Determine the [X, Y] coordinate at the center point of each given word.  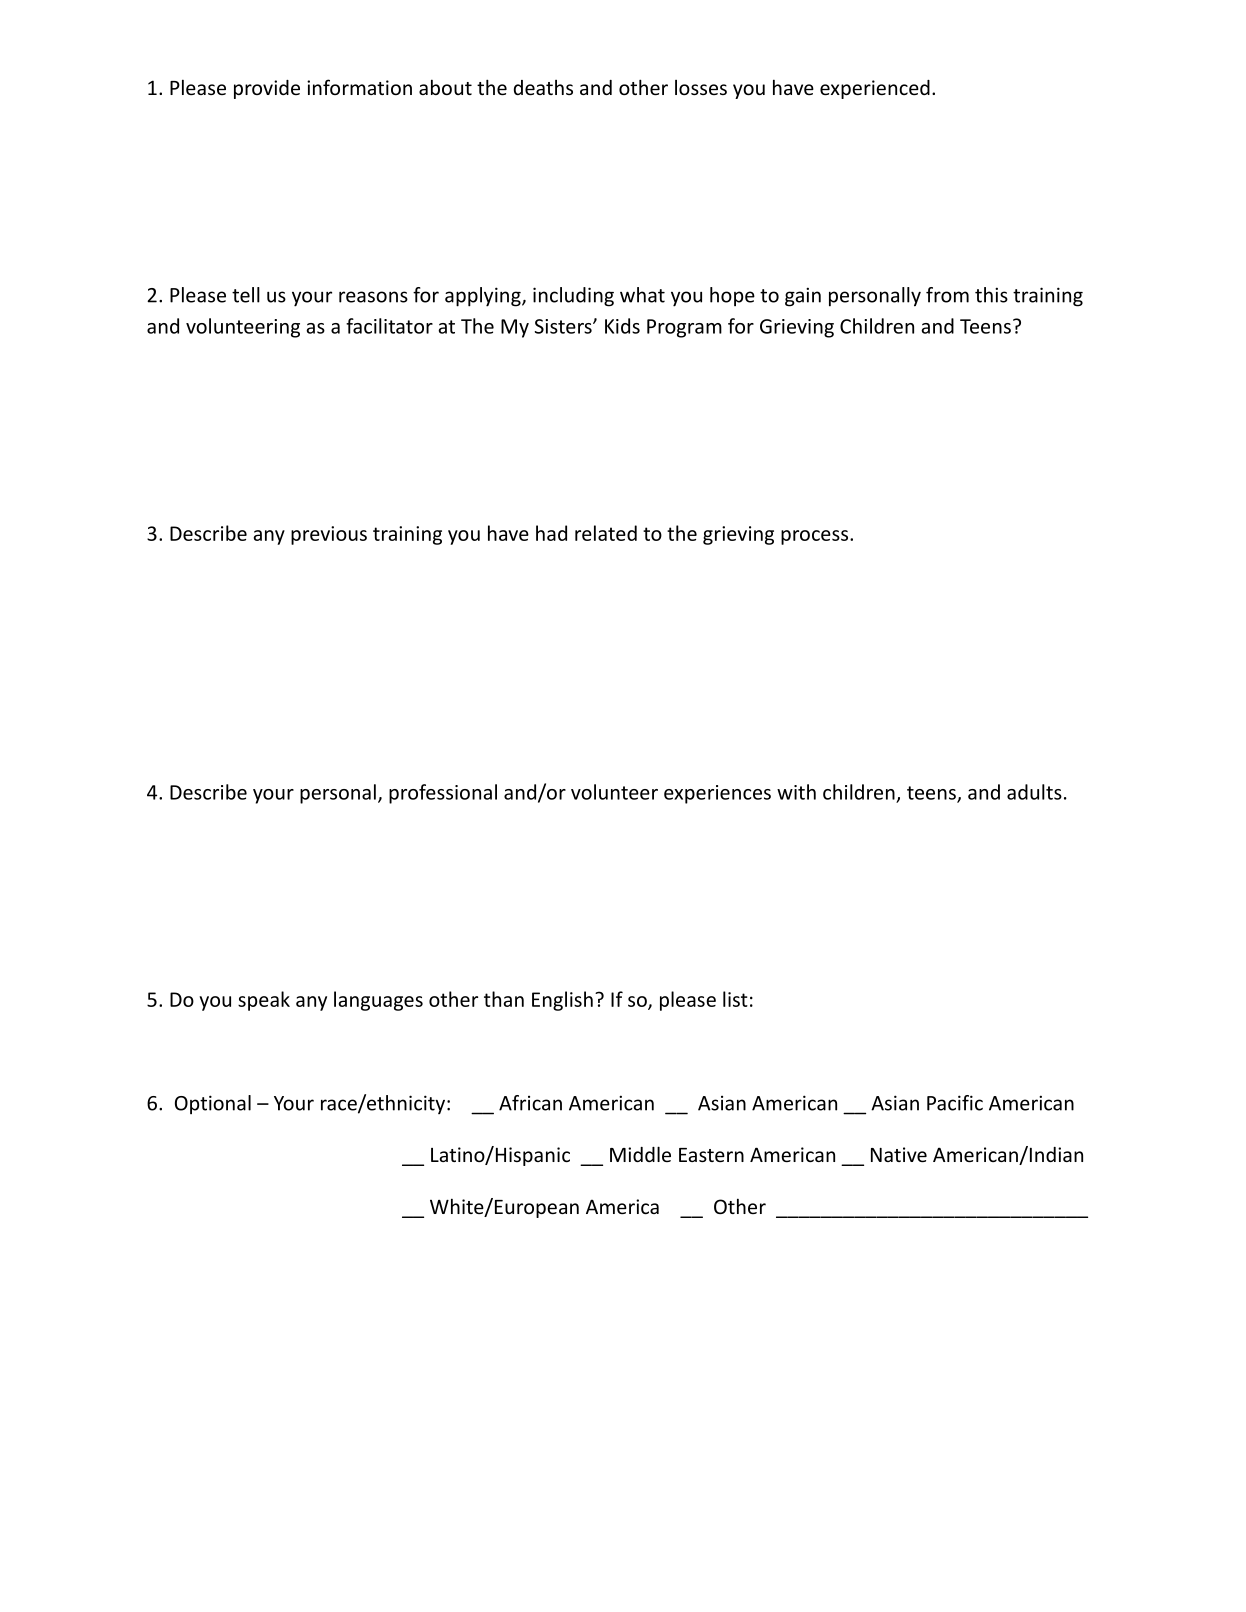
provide [267, 89]
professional [443, 794]
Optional [213, 1104]
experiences [717, 794]
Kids [622, 326]
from [947, 295]
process [816, 537]
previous [329, 535]
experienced [875, 89]
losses [701, 87]
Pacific [955, 1103]
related [606, 533]
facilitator [389, 326]
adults [1034, 792]
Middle [640, 1154]
